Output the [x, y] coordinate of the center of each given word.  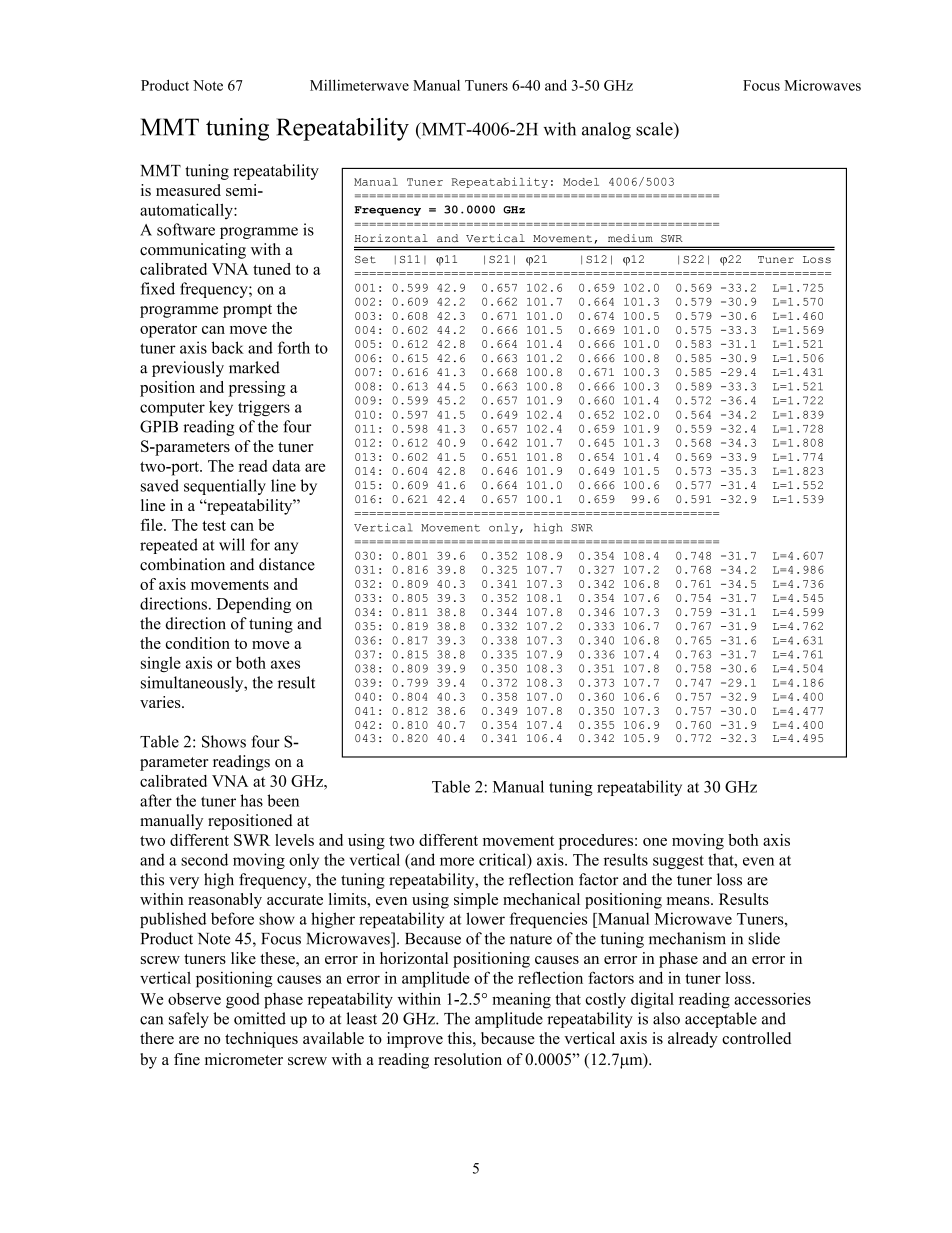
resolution [468, 1059]
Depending [254, 605]
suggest [678, 862]
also [666, 1018]
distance [287, 564]
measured [188, 190]
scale [655, 129]
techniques [261, 1040]
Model [581, 182]
